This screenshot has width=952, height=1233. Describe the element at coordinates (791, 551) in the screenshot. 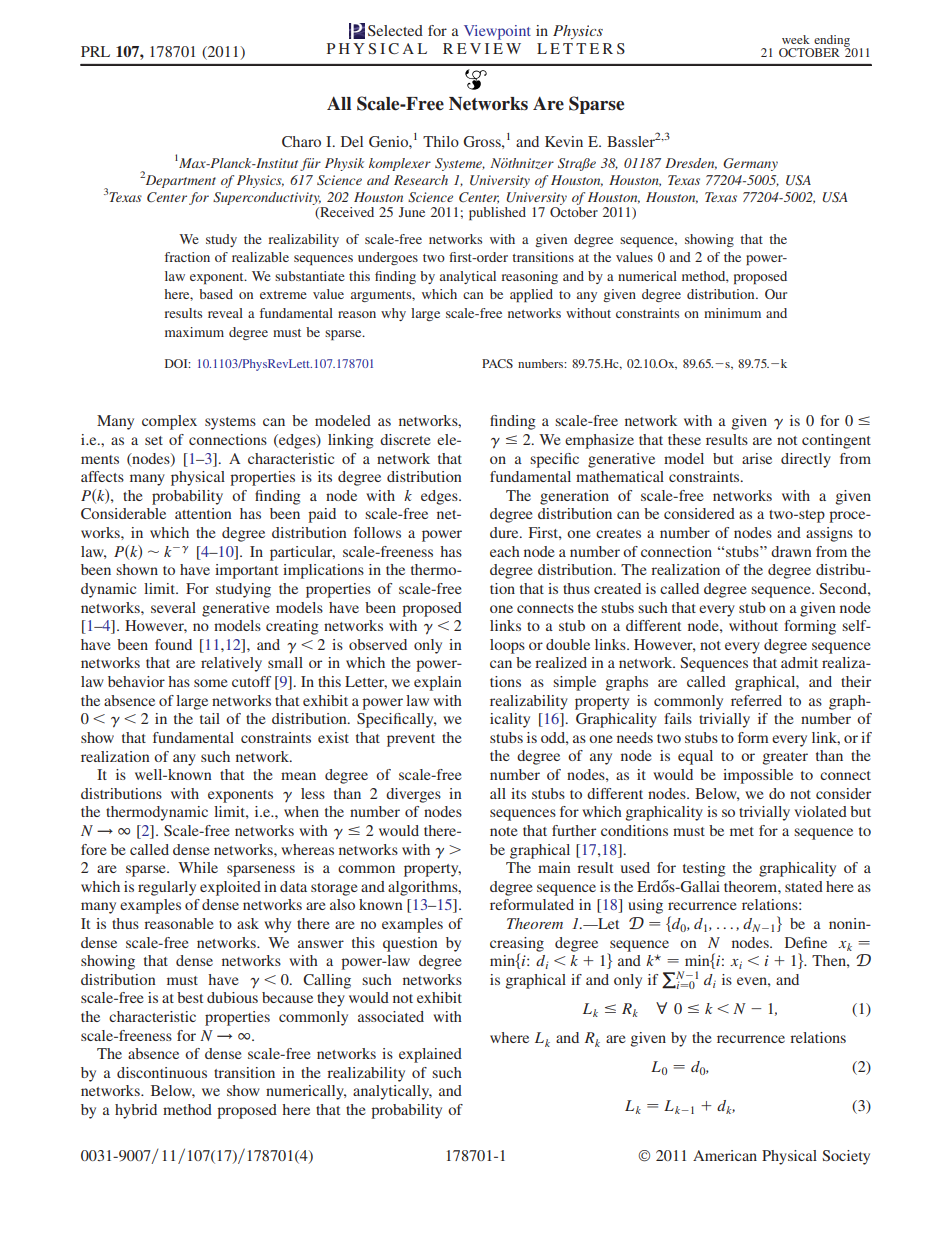

I see `drawn` at that location.
